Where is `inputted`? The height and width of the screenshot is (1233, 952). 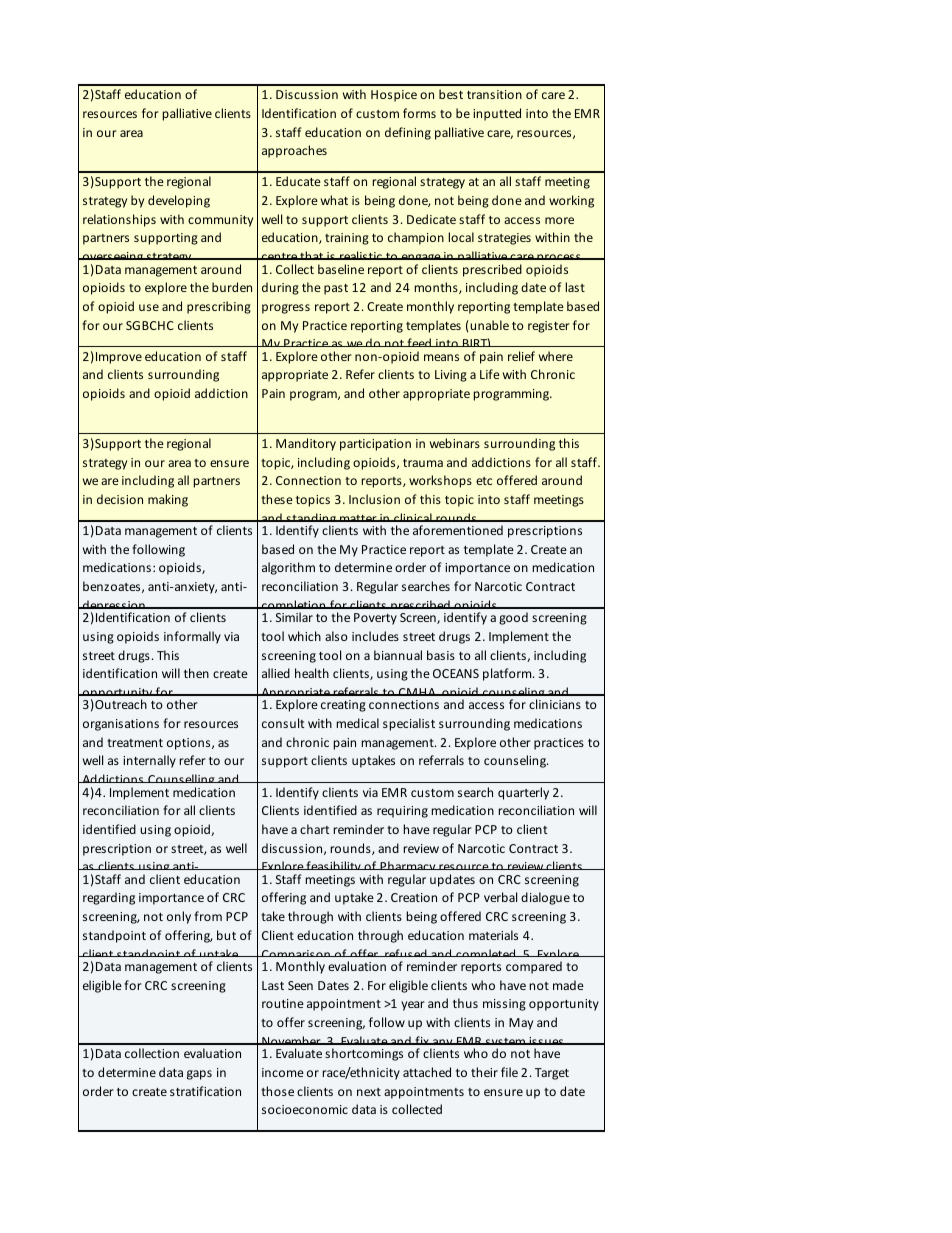
inputted is located at coordinates (497, 114).
